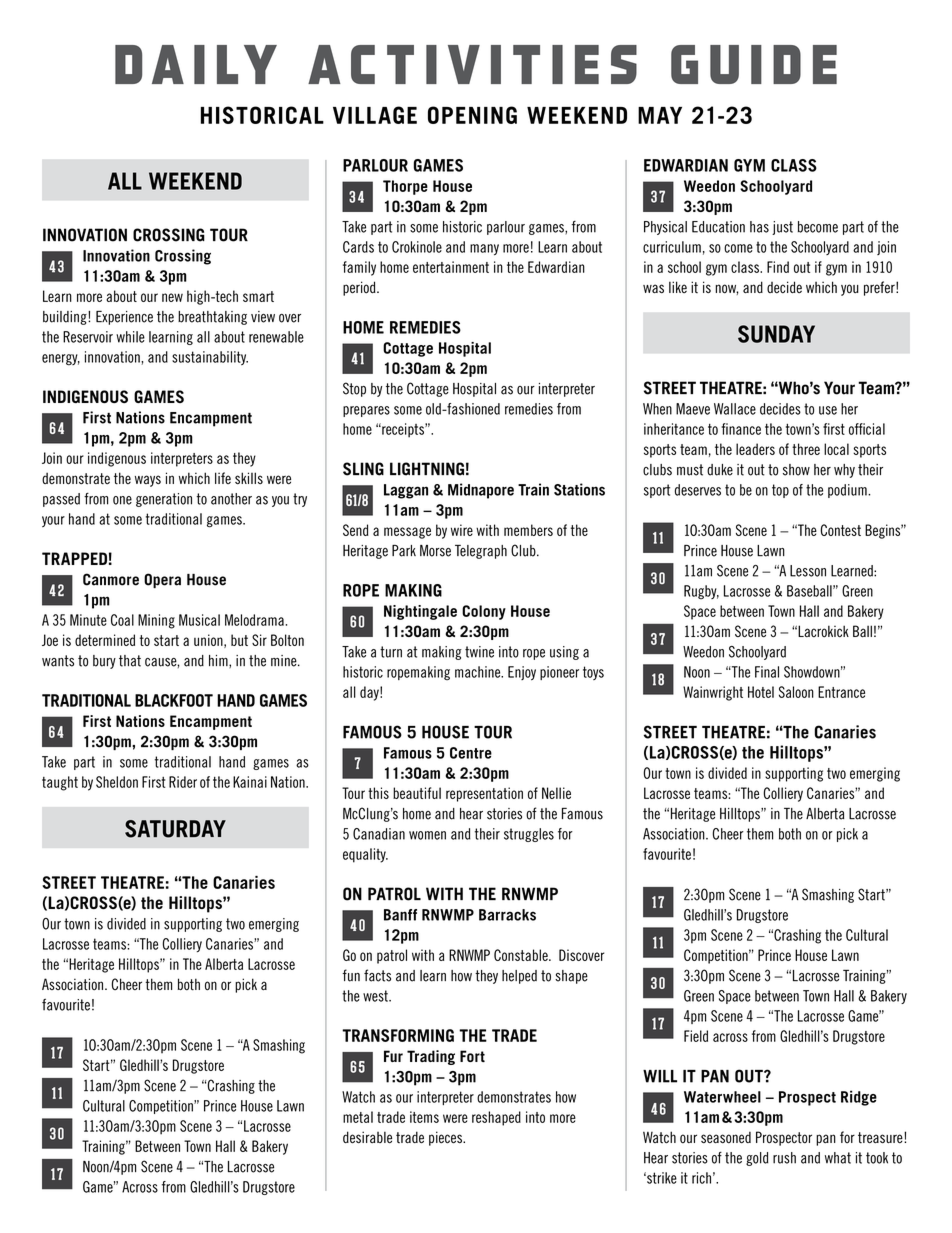 This document has height=1233, width=952. What do you see at coordinates (446, 1138) in the document?
I see `pieces` at bounding box center [446, 1138].
